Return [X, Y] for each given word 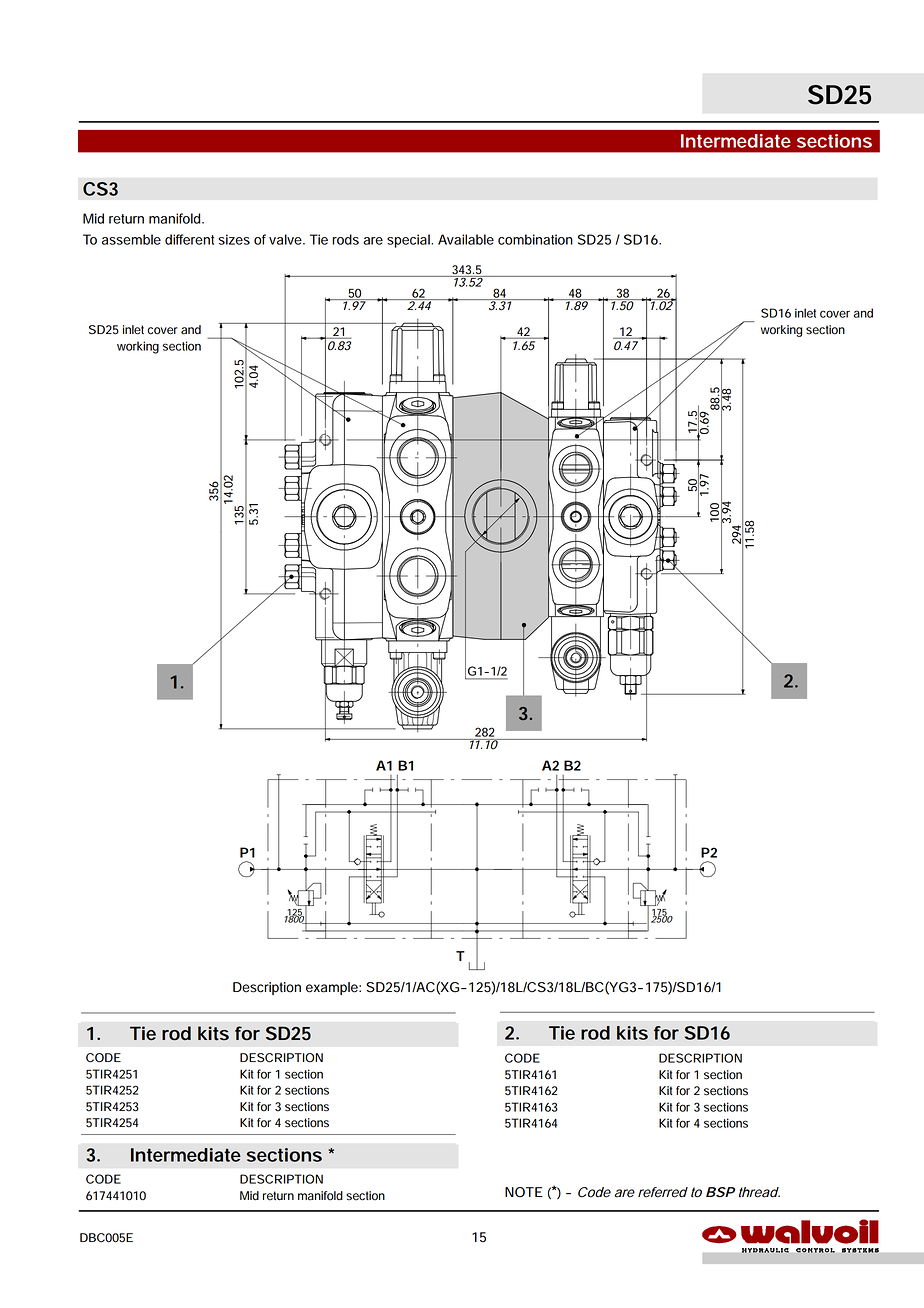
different [189, 239]
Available [466, 239]
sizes [234, 239]
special [409, 241]
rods [345, 239]
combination [535, 239]
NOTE [524, 1192]
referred [663, 1192]
